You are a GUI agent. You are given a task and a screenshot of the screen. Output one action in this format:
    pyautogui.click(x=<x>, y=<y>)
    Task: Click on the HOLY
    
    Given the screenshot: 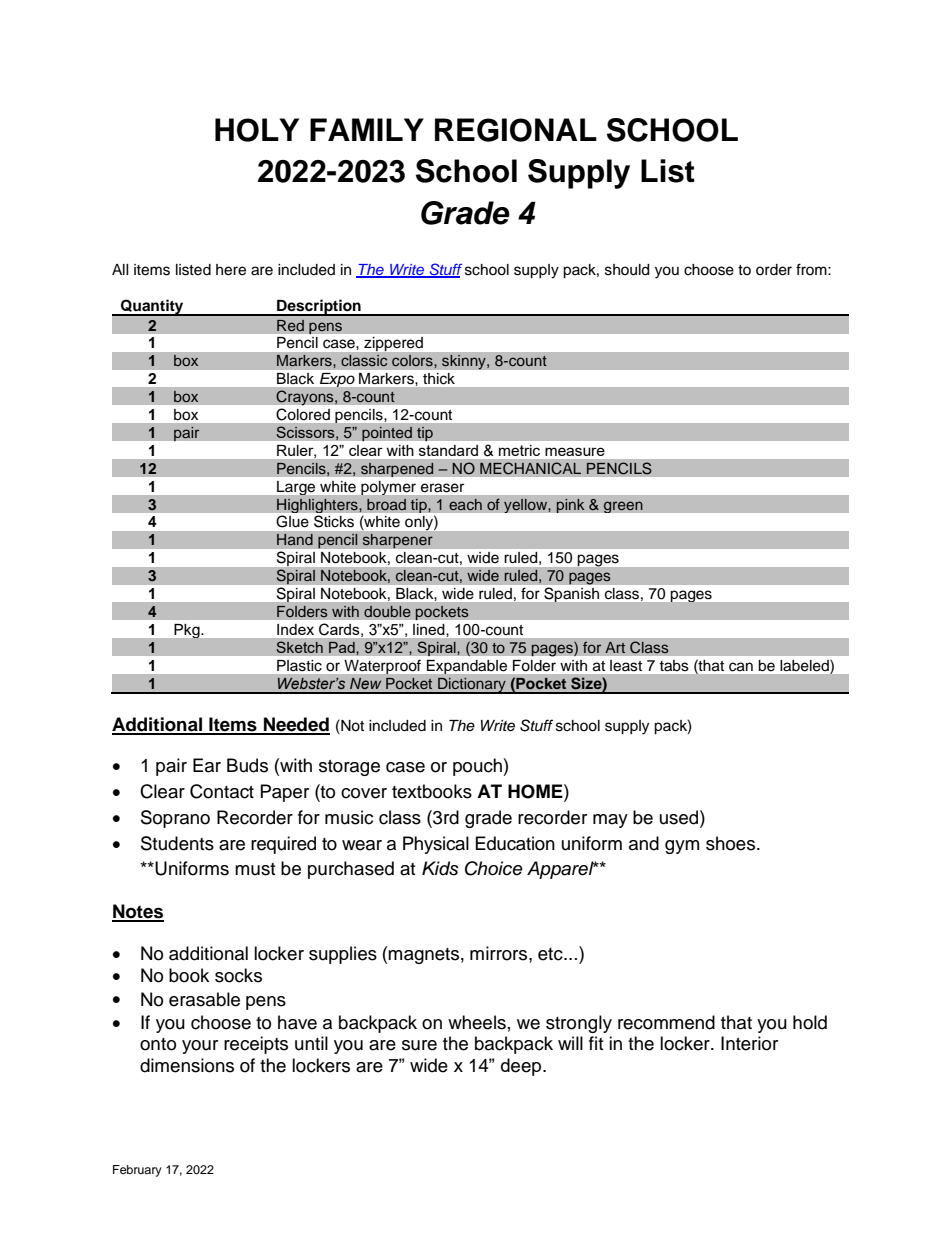 What is the action you would take?
    pyautogui.click(x=257, y=130)
